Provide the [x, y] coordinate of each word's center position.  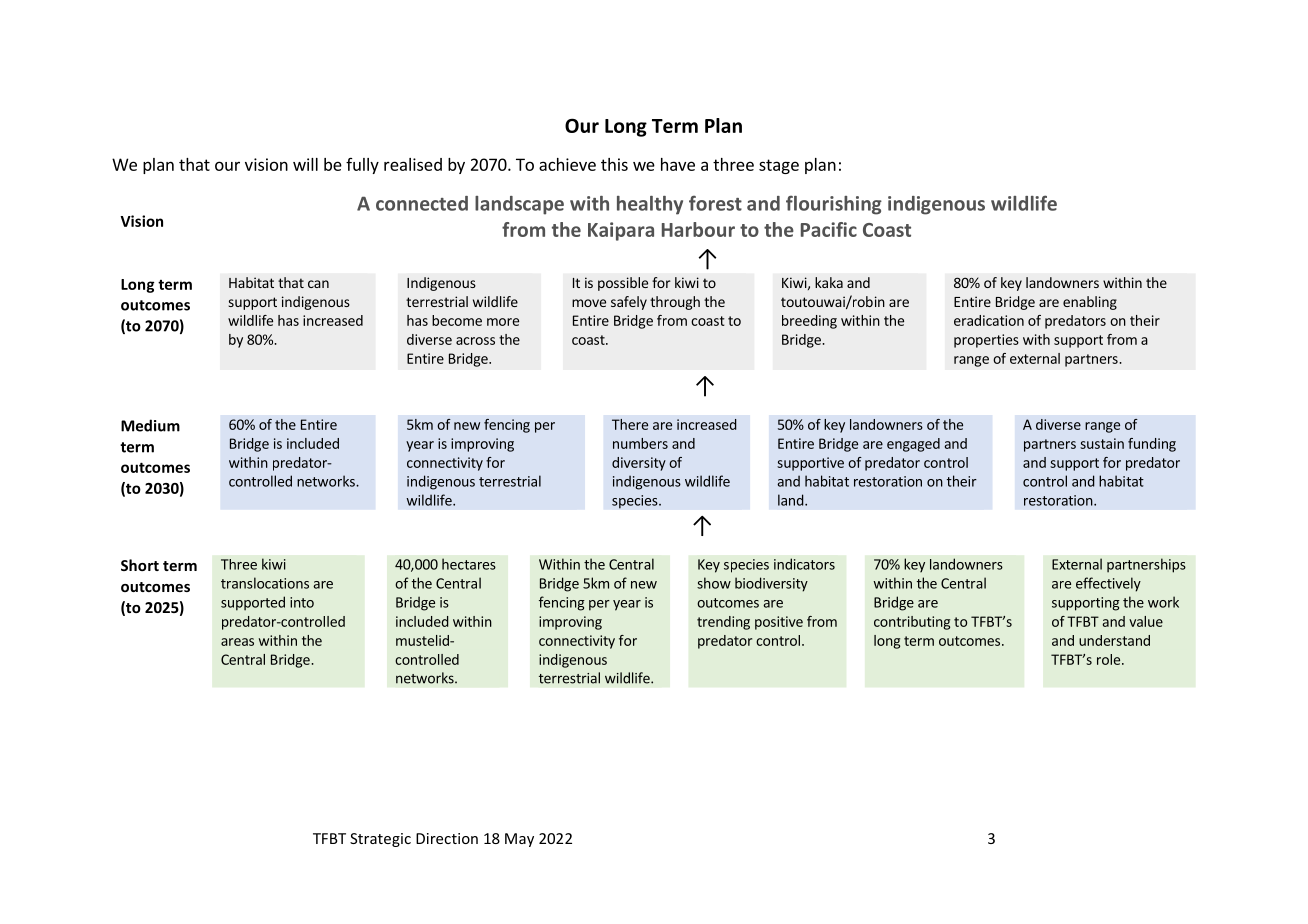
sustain [1102, 443]
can [318, 284]
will [305, 164]
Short [140, 565]
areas [237, 642]
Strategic [380, 840]
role [1108, 659]
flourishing [834, 205]
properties [986, 341]
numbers [640, 443]
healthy [650, 205]
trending [723, 623]
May [519, 840]
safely [629, 303]
